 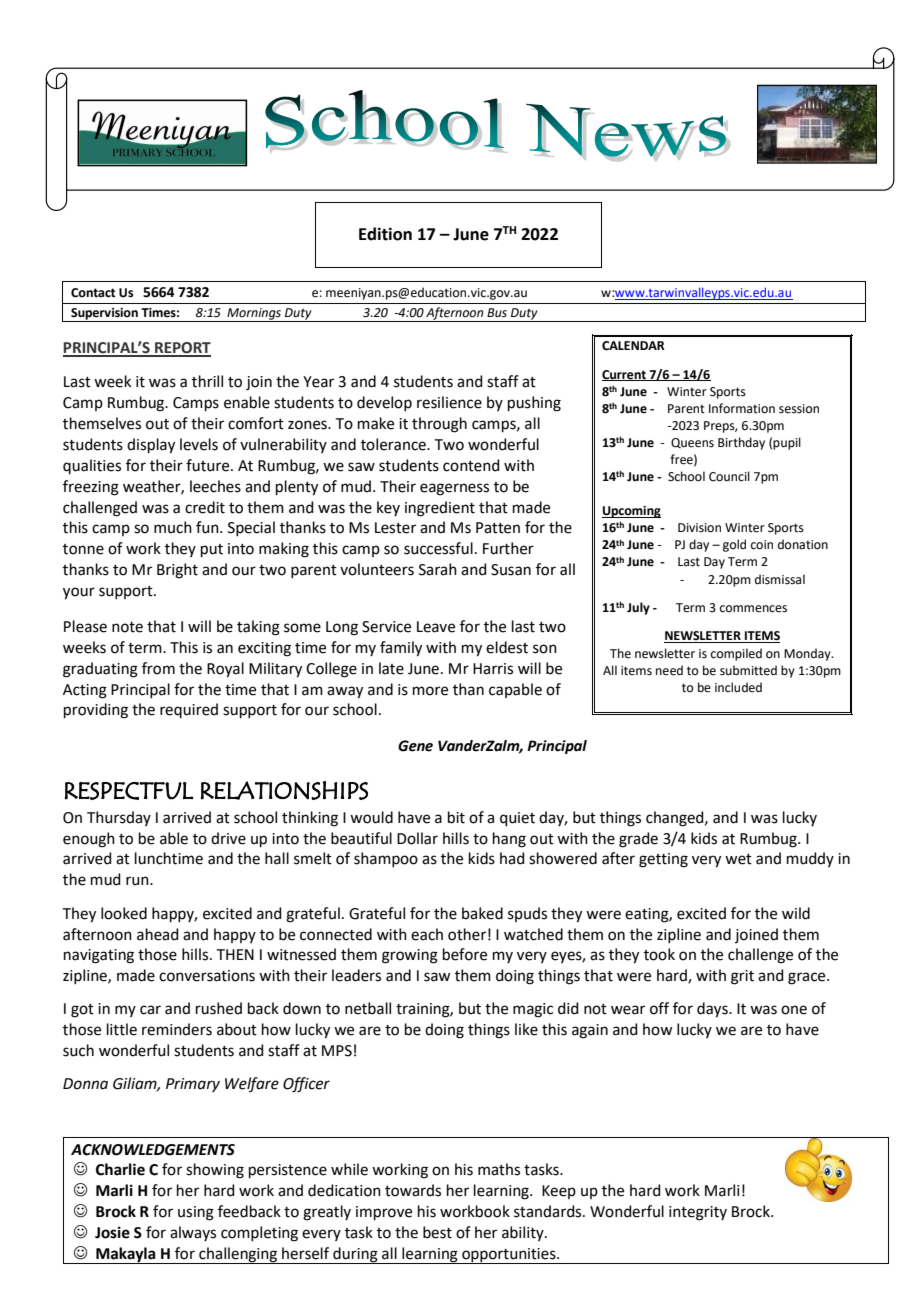 What do you see at coordinates (625, 375) in the screenshot?
I see `Current` at bounding box center [625, 375].
